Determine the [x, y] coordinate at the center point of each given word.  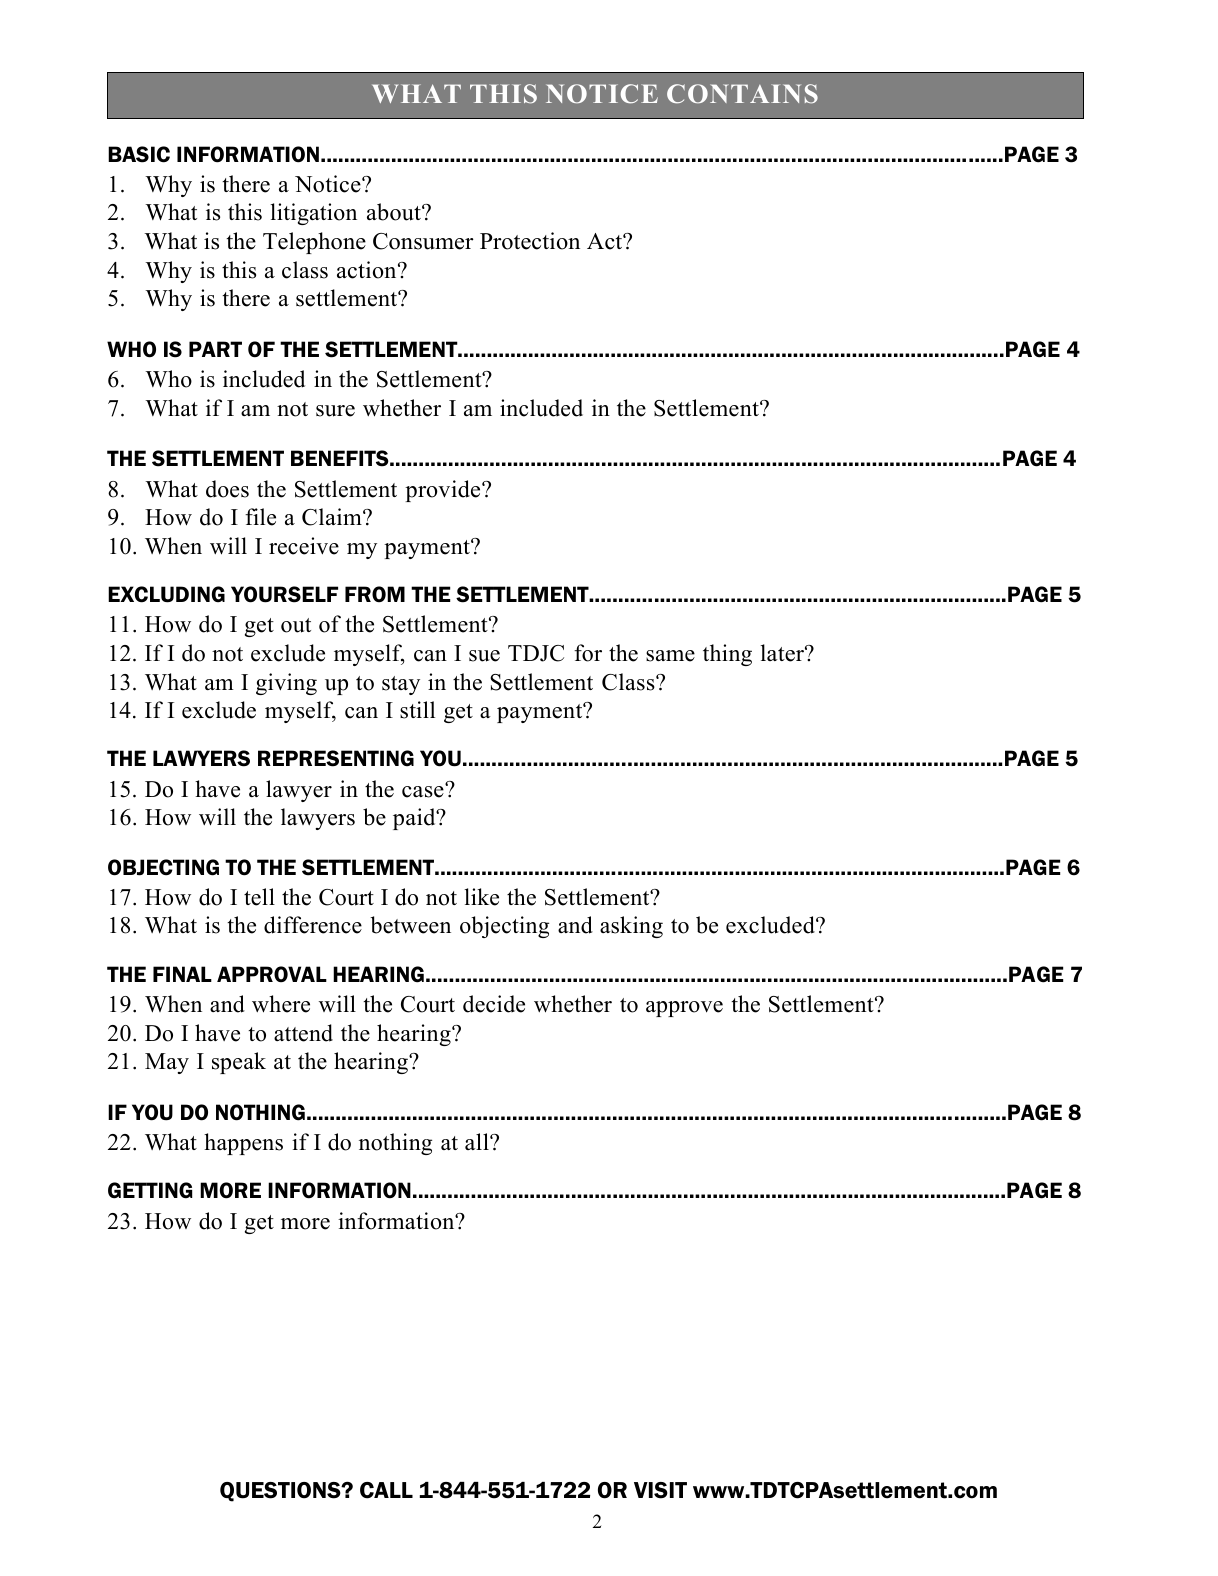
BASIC [139, 154]
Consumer [423, 241]
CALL [386, 1490]
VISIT [660, 1490]
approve [684, 1009]
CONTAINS [742, 94]
